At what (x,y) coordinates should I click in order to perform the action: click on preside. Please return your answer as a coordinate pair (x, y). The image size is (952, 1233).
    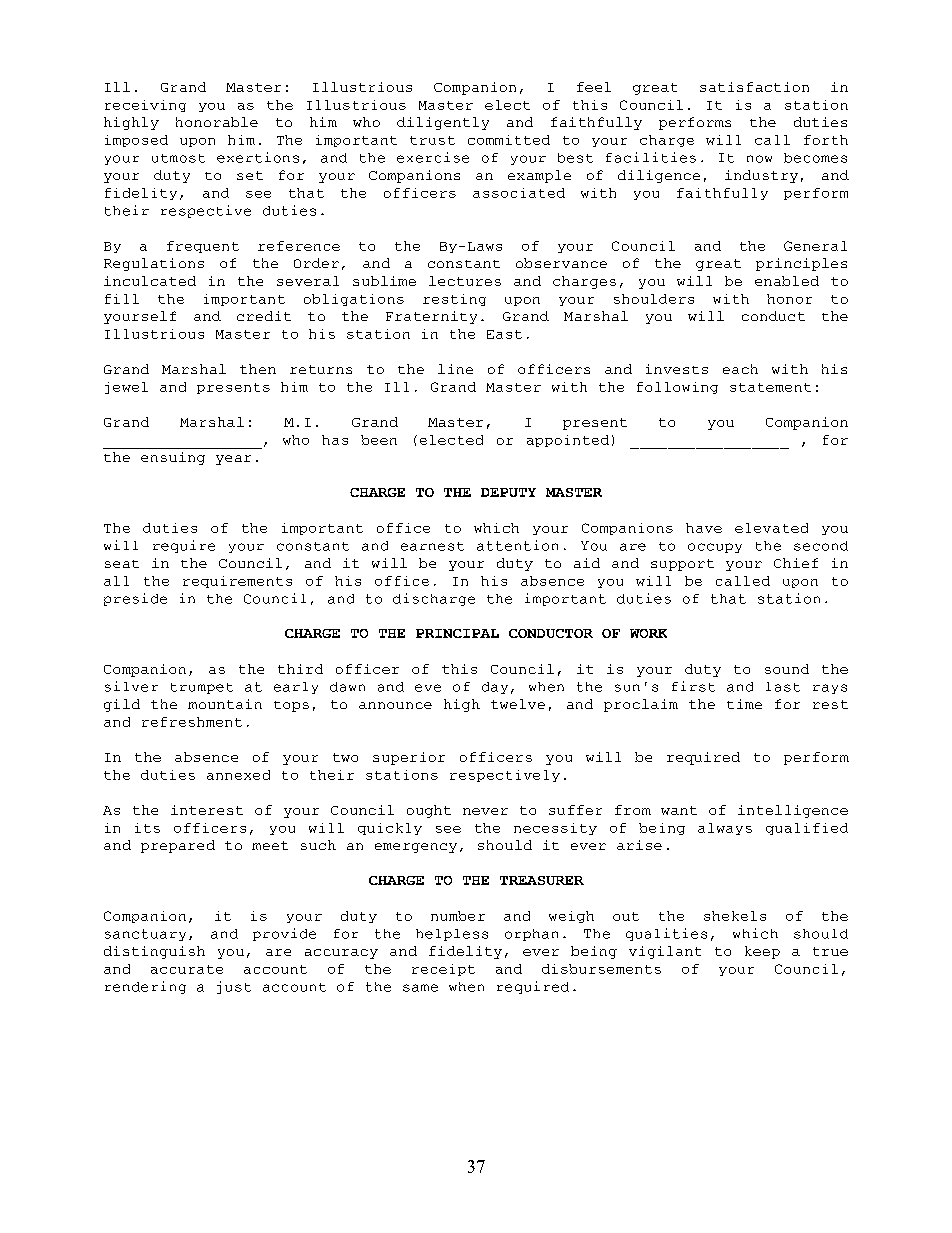
    Looking at the image, I should click on (135, 599).
